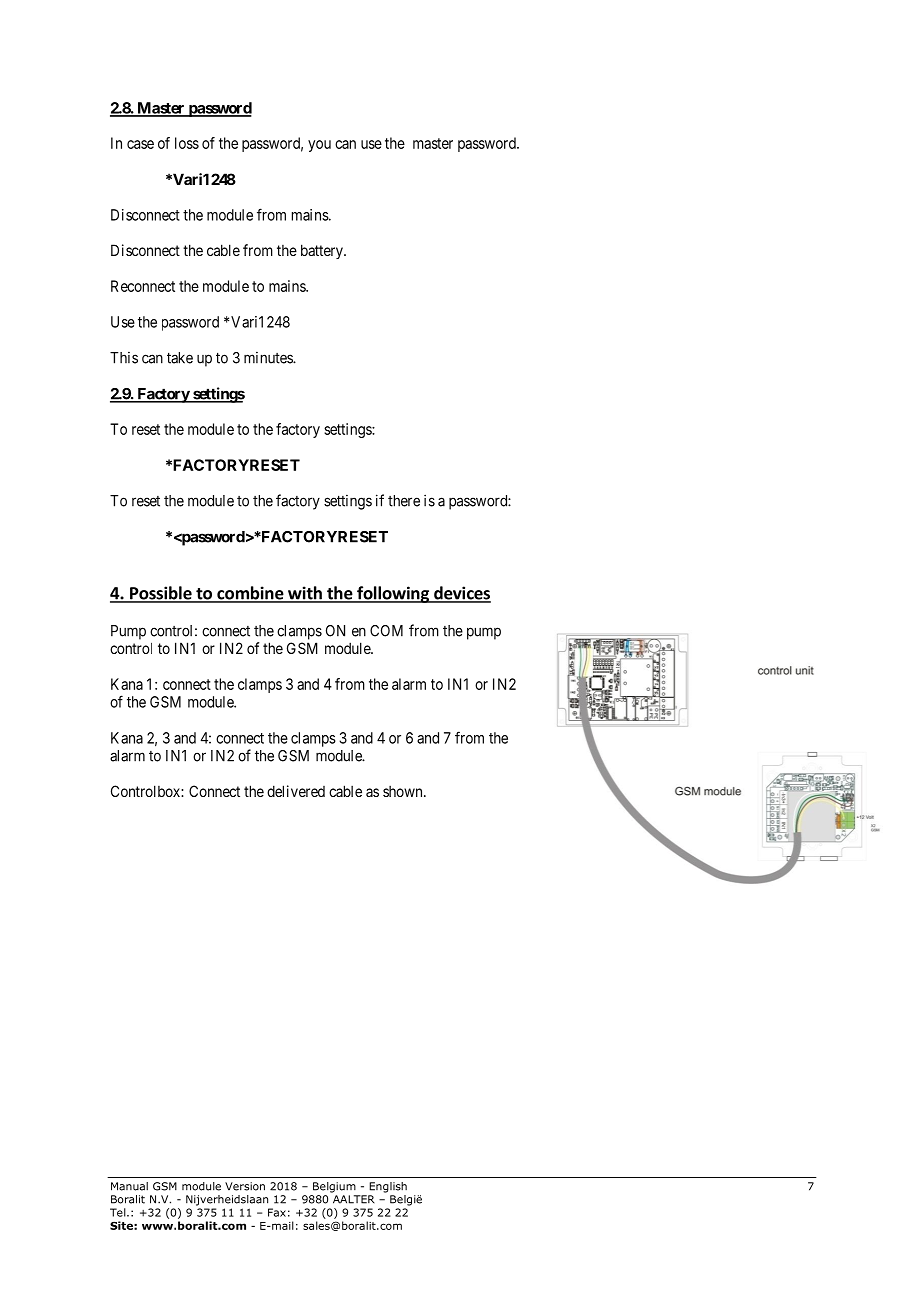 Image resolution: width=924 pixels, height=1308 pixels. I want to click on Possible, so click(161, 594).
